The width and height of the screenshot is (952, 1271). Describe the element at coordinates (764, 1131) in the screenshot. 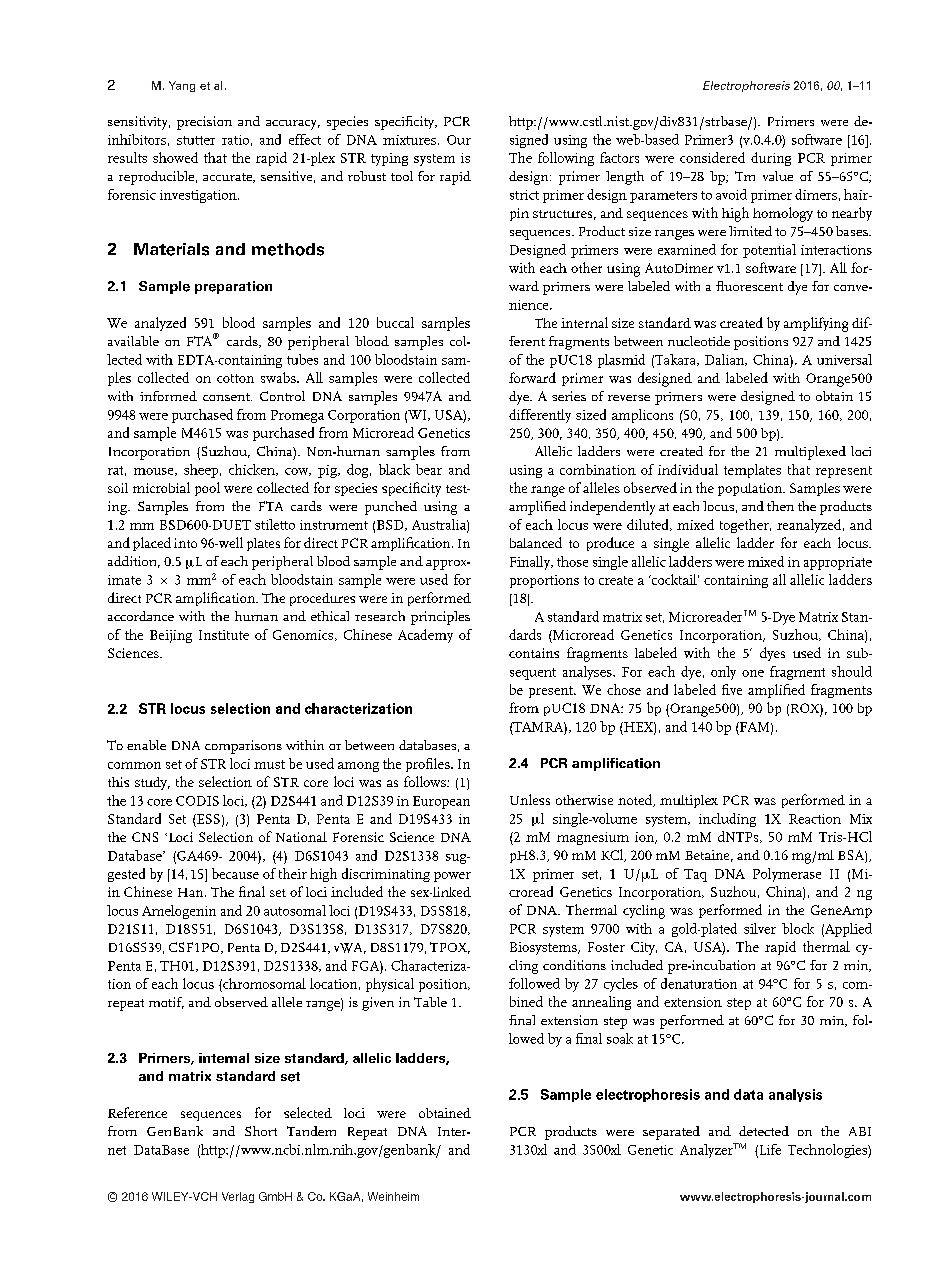

I see `detected` at that location.
